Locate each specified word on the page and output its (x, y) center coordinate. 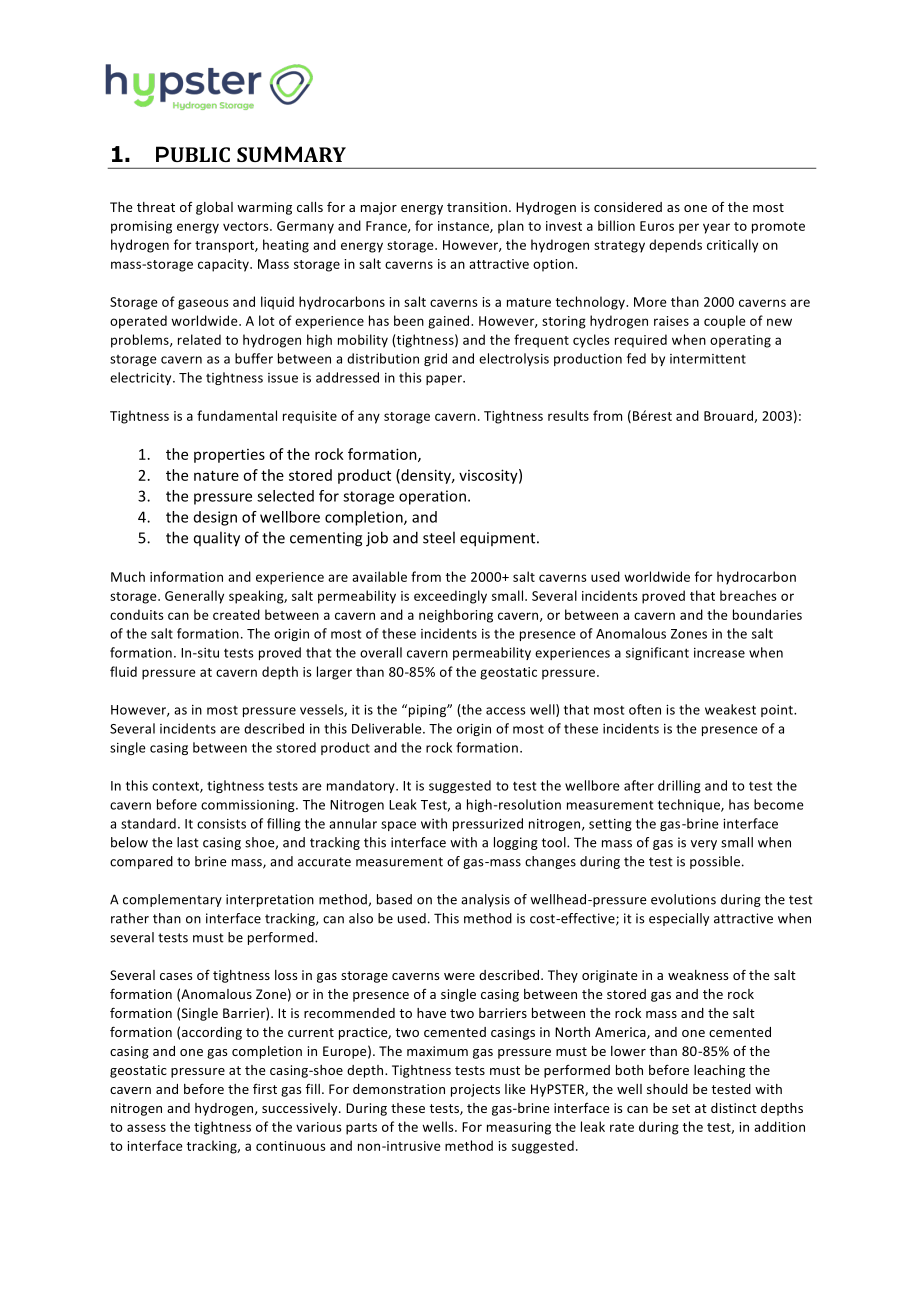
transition (477, 207)
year (716, 228)
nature (216, 476)
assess (146, 1128)
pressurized (488, 824)
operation (432, 497)
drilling (679, 786)
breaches (748, 595)
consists (221, 824)
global (214, 208)
